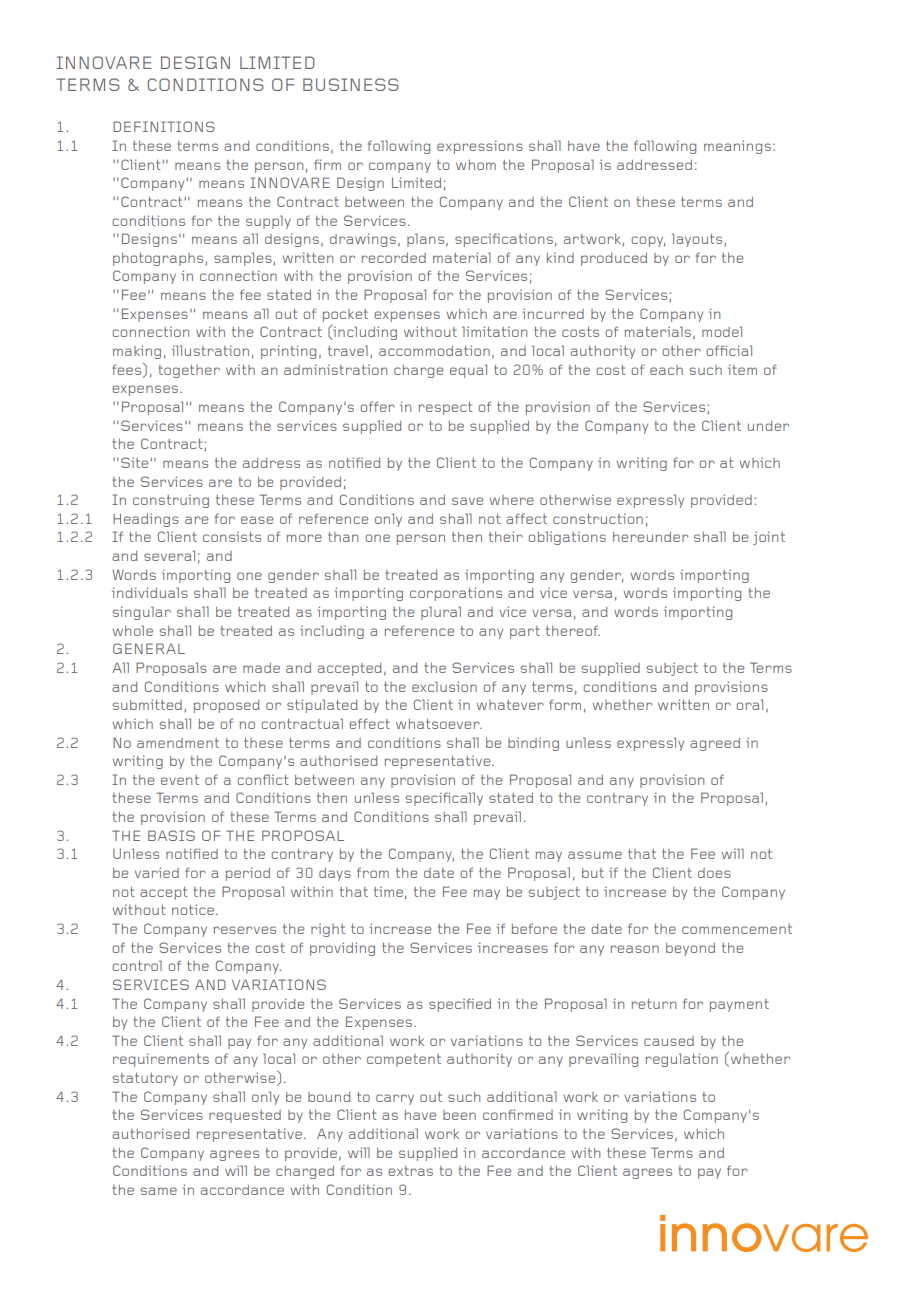 Image resolution: width=924 pixels, height=1308 pixels. I want to click on DEFINITIONS, so click(164, 126).
